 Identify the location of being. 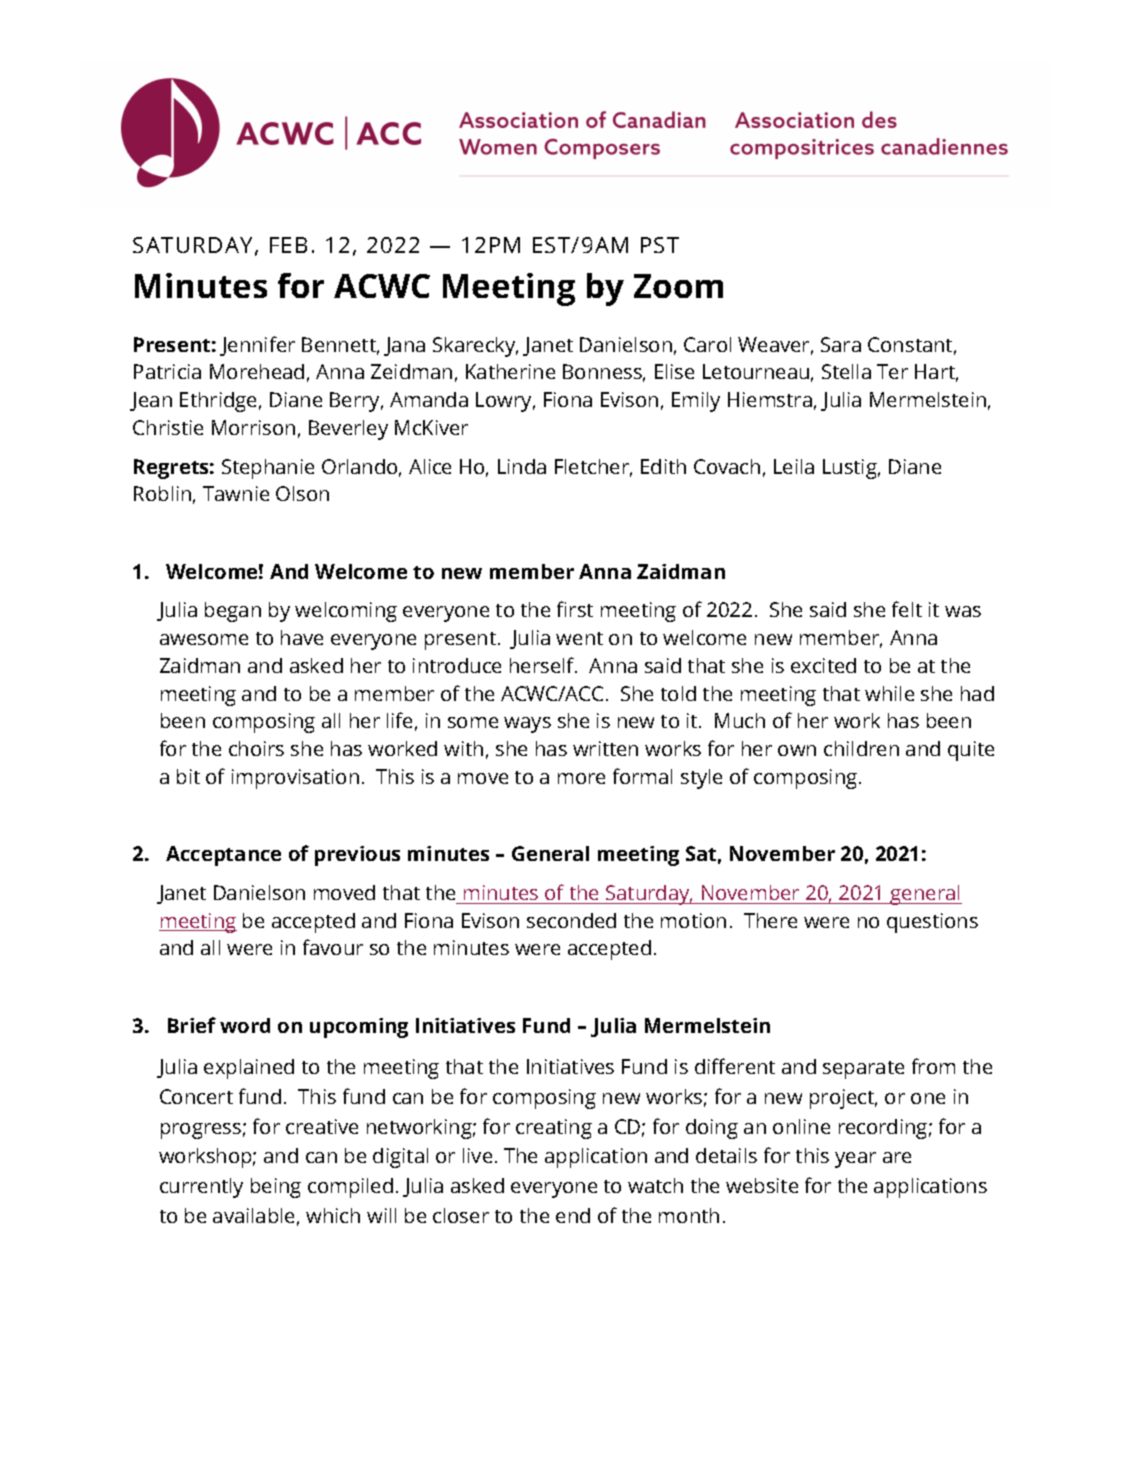
(276, 1188).
